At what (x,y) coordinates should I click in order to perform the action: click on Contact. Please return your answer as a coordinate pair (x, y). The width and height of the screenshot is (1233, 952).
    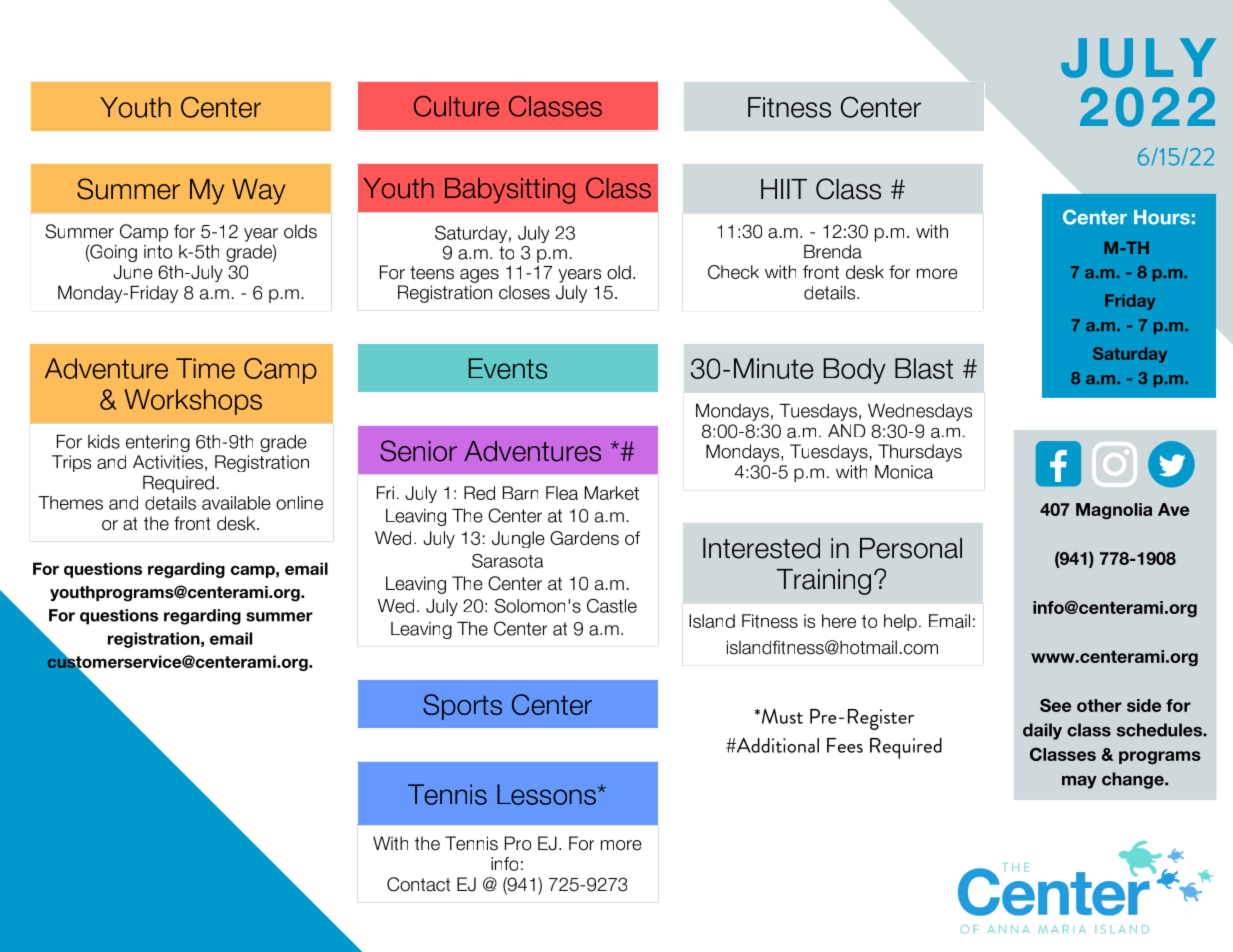
    Looking at the image, I should click on (418, 884).
